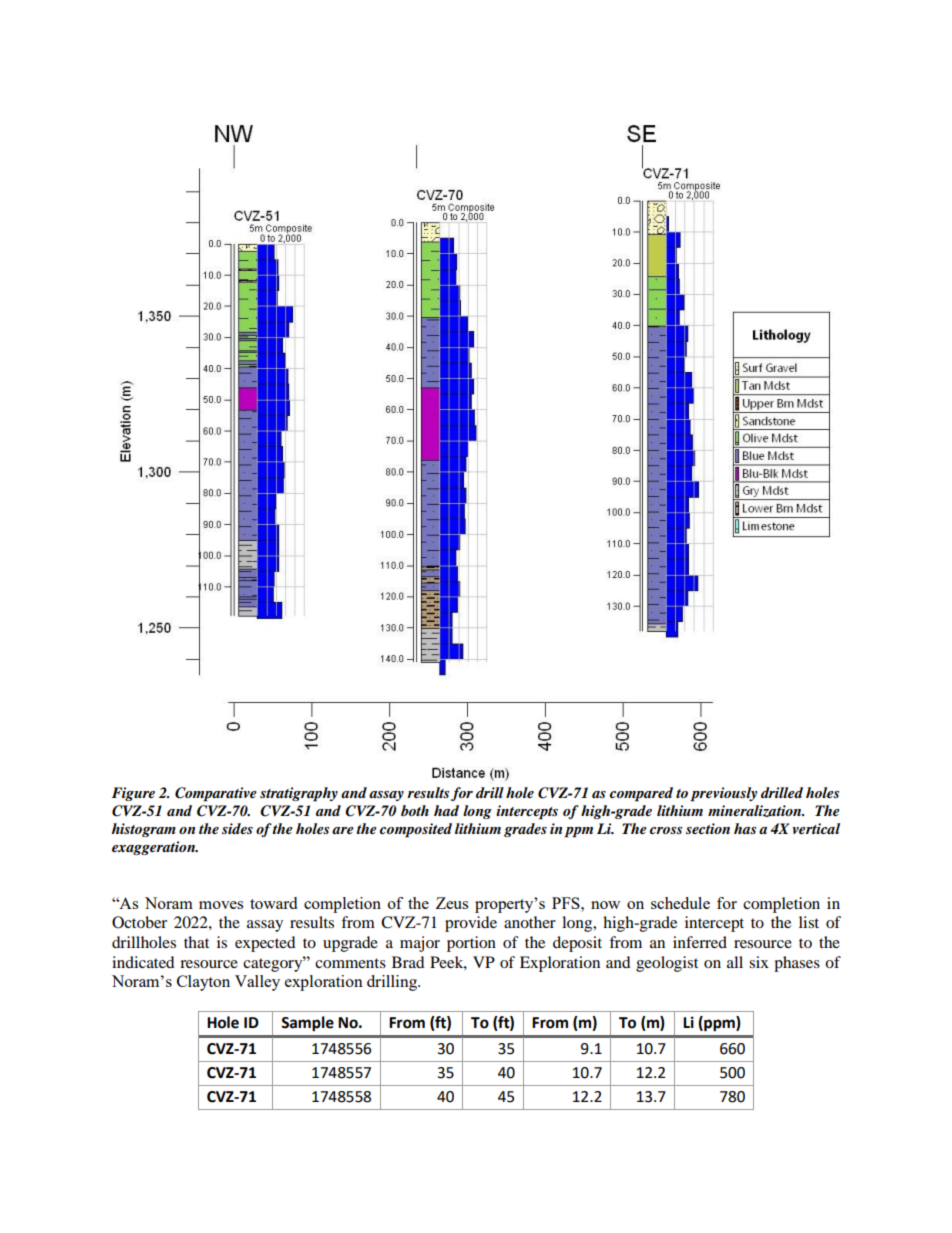  I want to click on had, so click(446, 810).
